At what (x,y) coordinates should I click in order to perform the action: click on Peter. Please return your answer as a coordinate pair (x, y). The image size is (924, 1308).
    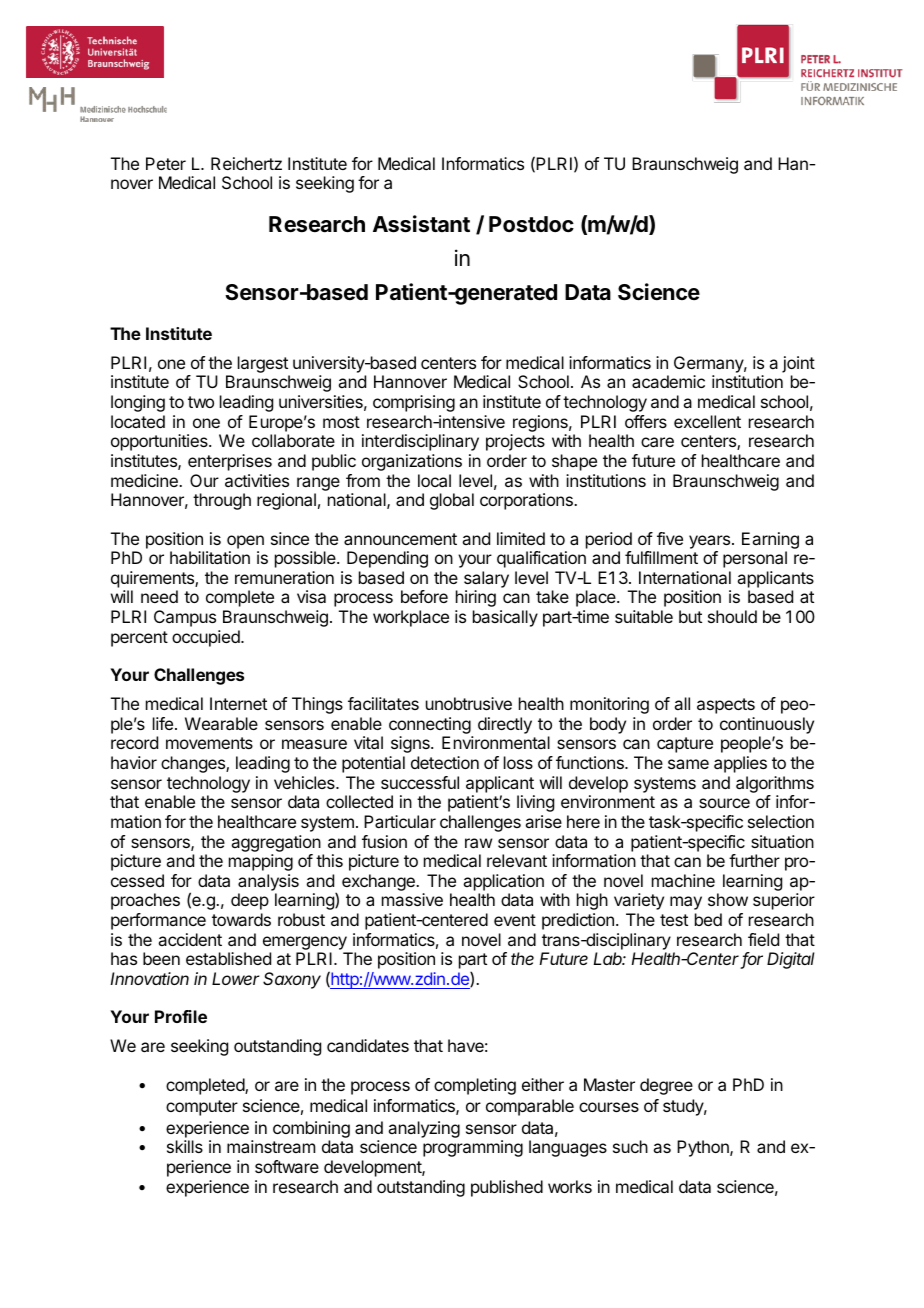
    Looking at the image, I should click on (166, 163).
